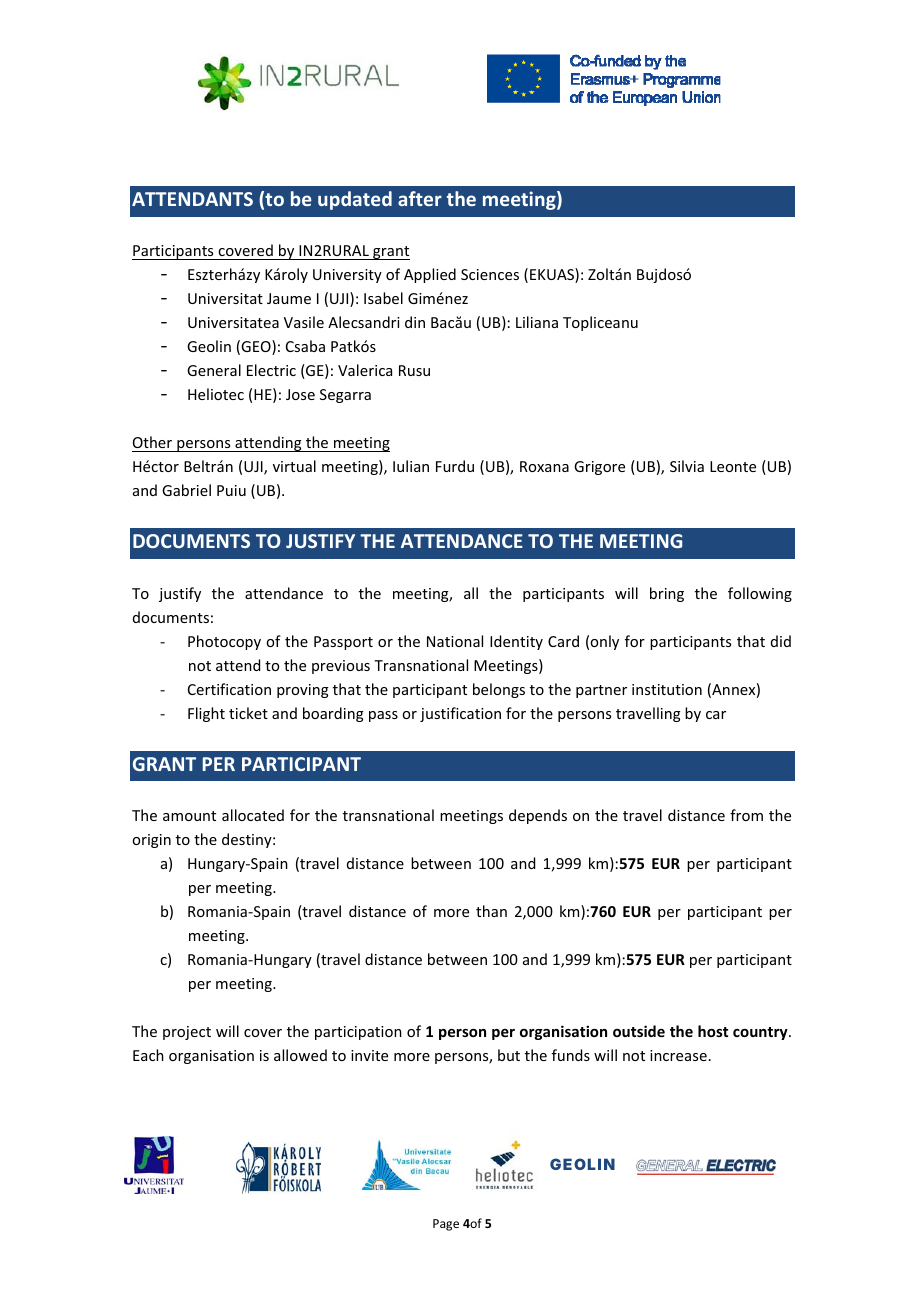  I want to click on Each, so click(148, 1055).
